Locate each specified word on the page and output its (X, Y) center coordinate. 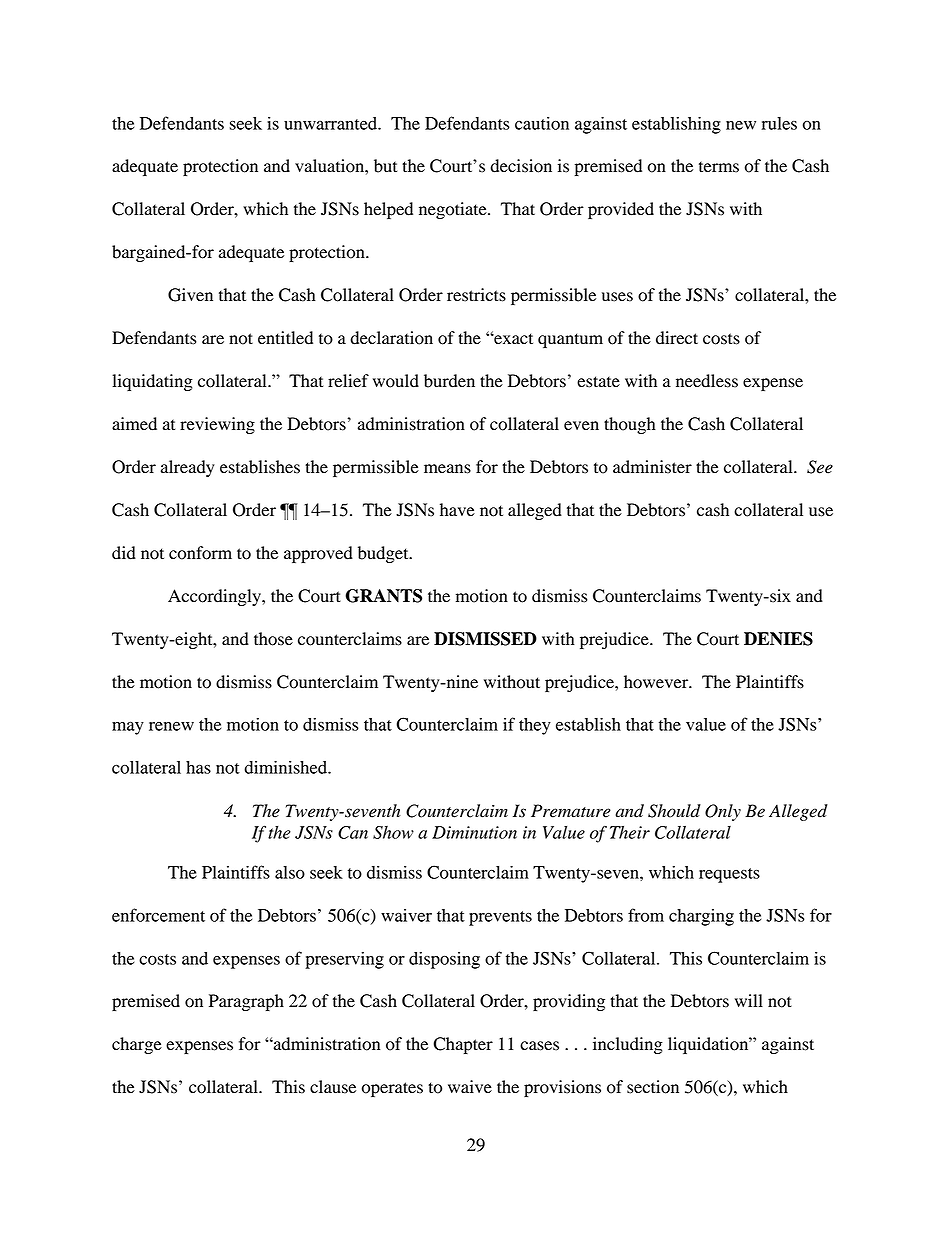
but (385, 166)
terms (719, 167)
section (653, 1087)
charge (137, 1045)
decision (521, 166)
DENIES (778, 639)
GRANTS (383, 596)
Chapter (463, 1045)
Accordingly (215, 597)
